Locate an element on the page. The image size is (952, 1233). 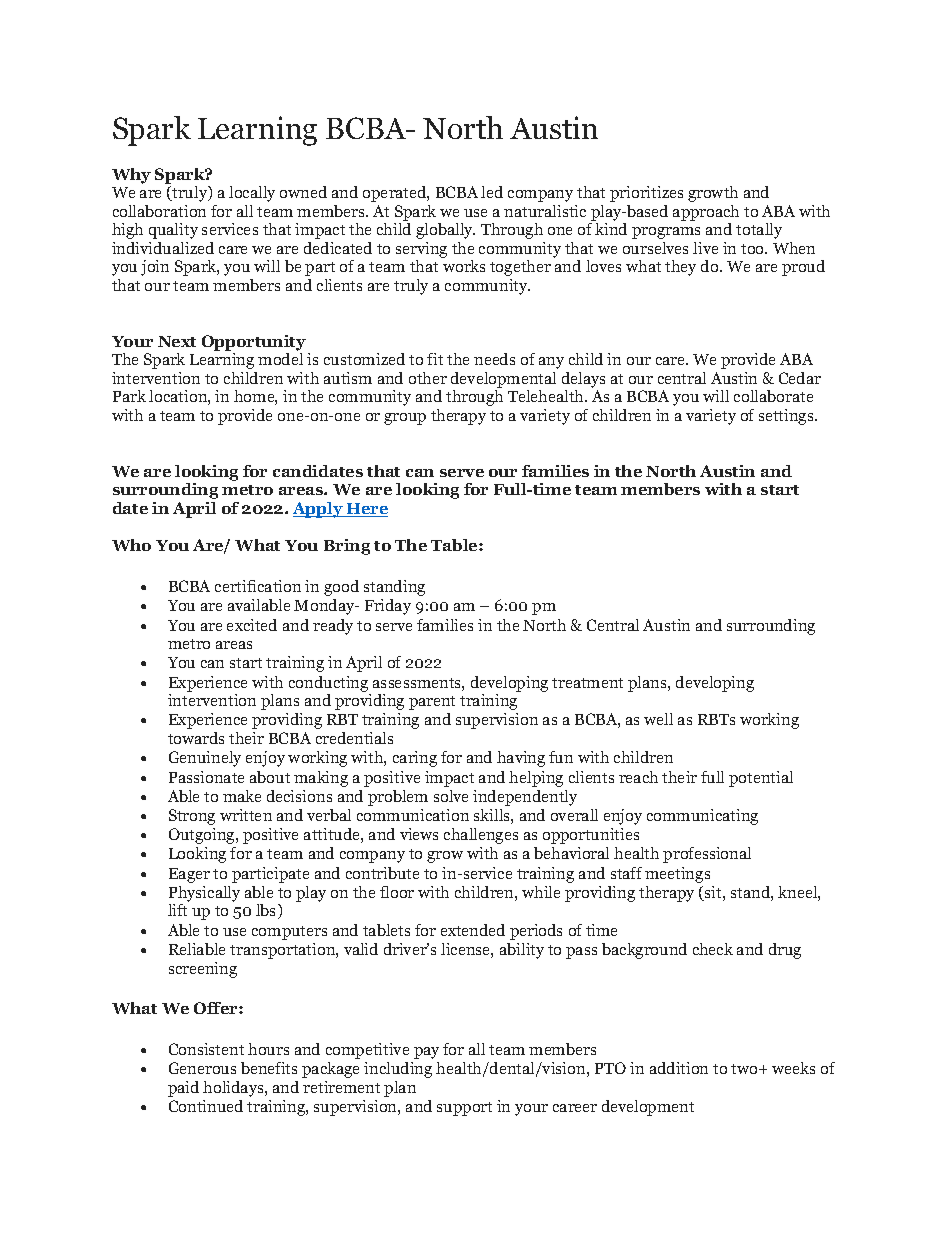
parent is located at coordinates (432, 703).
